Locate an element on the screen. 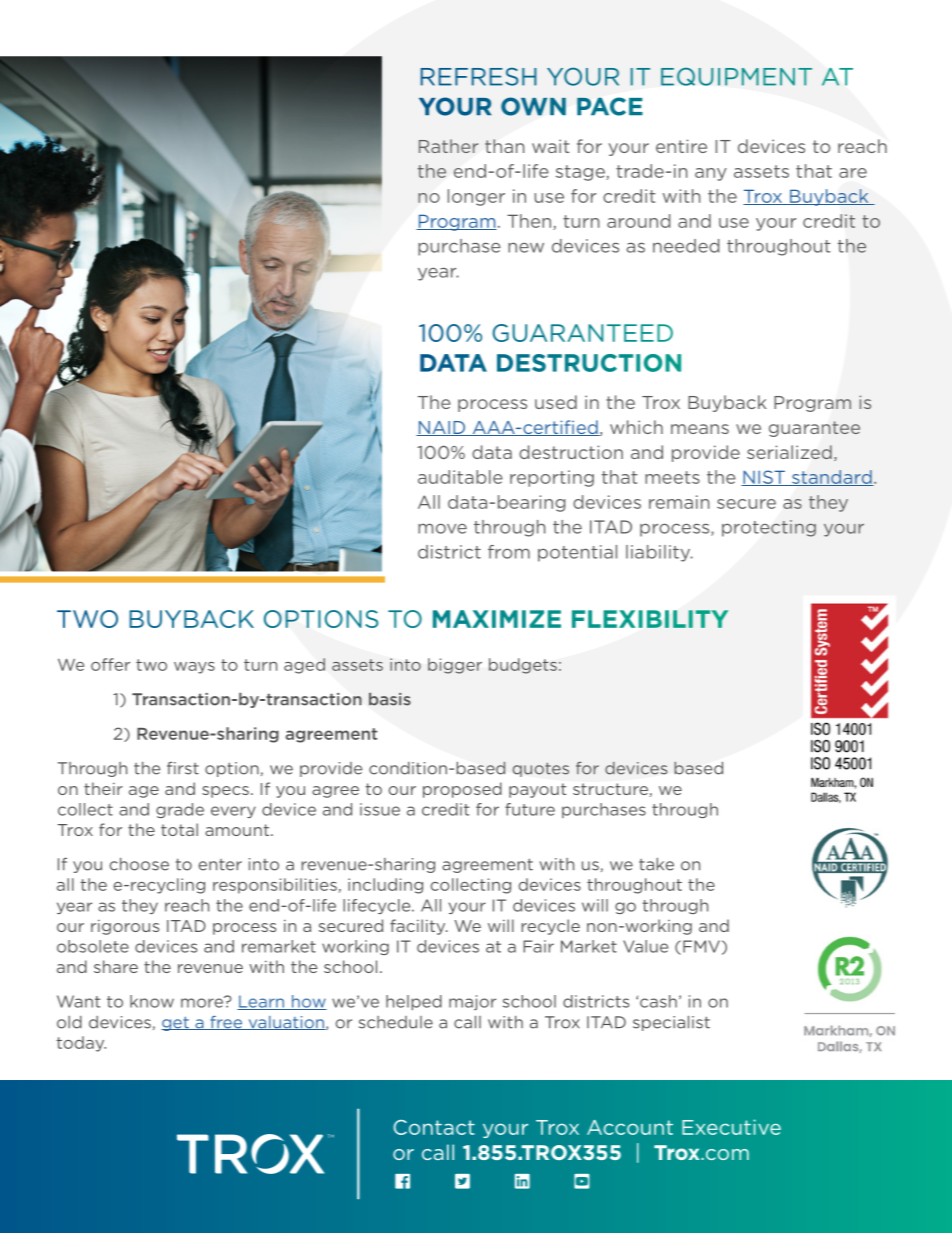 This screenshot has height=1233, width=952. Rather is located at coordinates (448, 146).
